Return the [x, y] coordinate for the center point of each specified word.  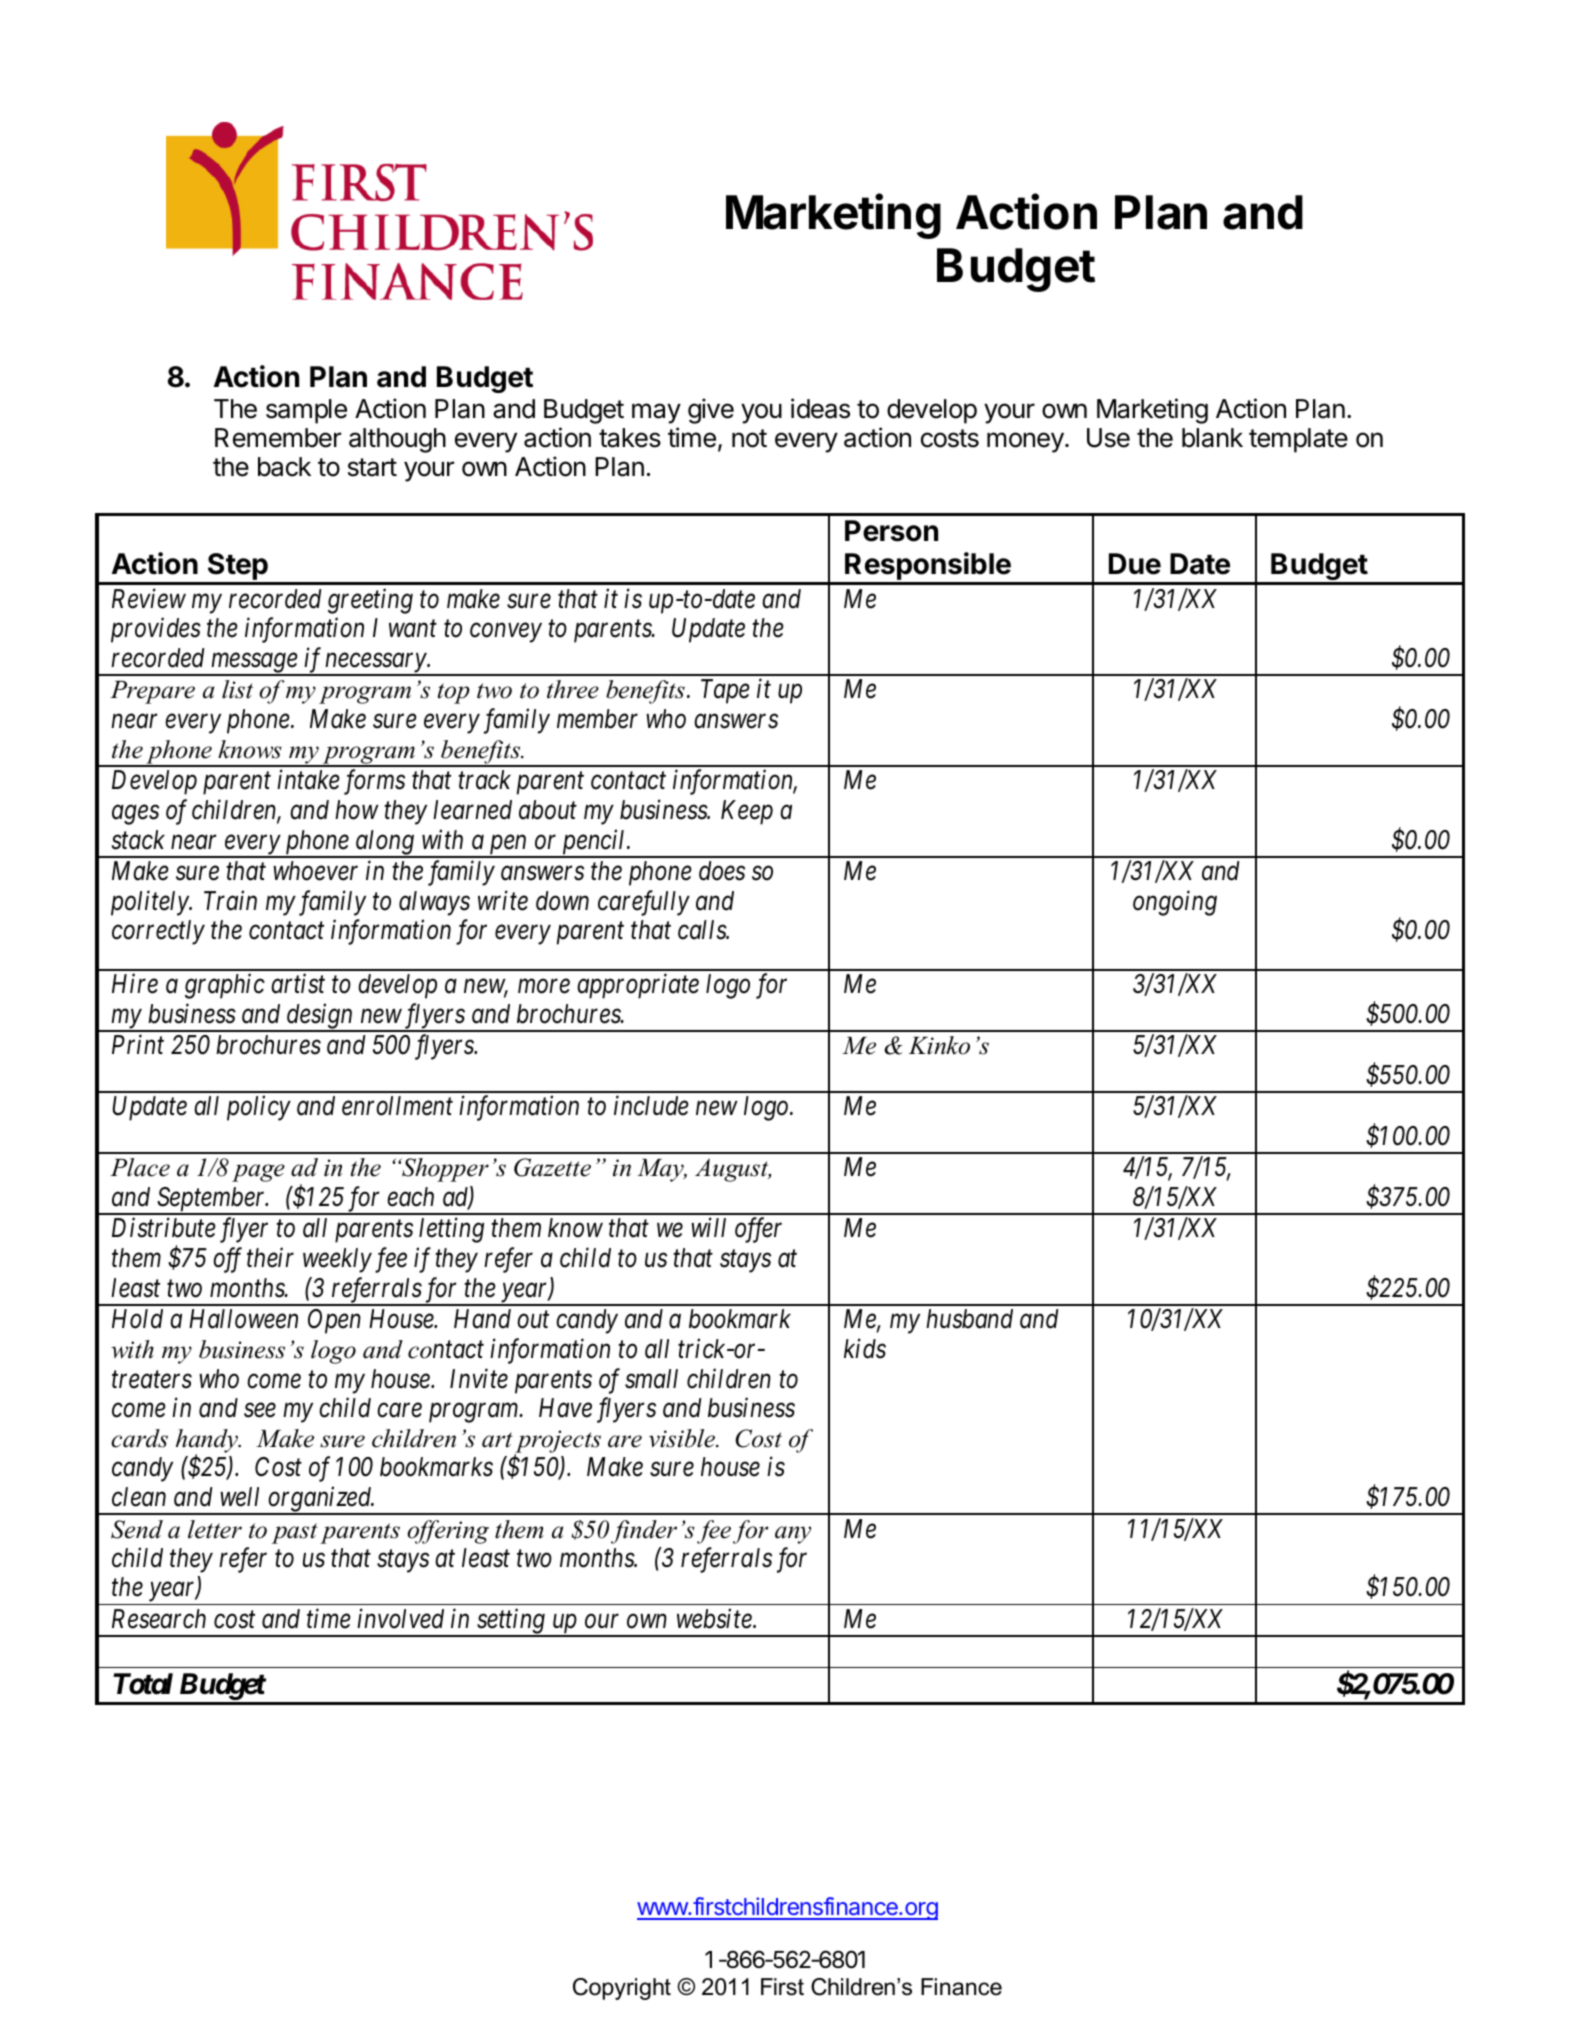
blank [1212, 438]
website [715, 1618]
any [793, 1535]
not [749, 438]
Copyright [622, 1989]
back [284, 467]
